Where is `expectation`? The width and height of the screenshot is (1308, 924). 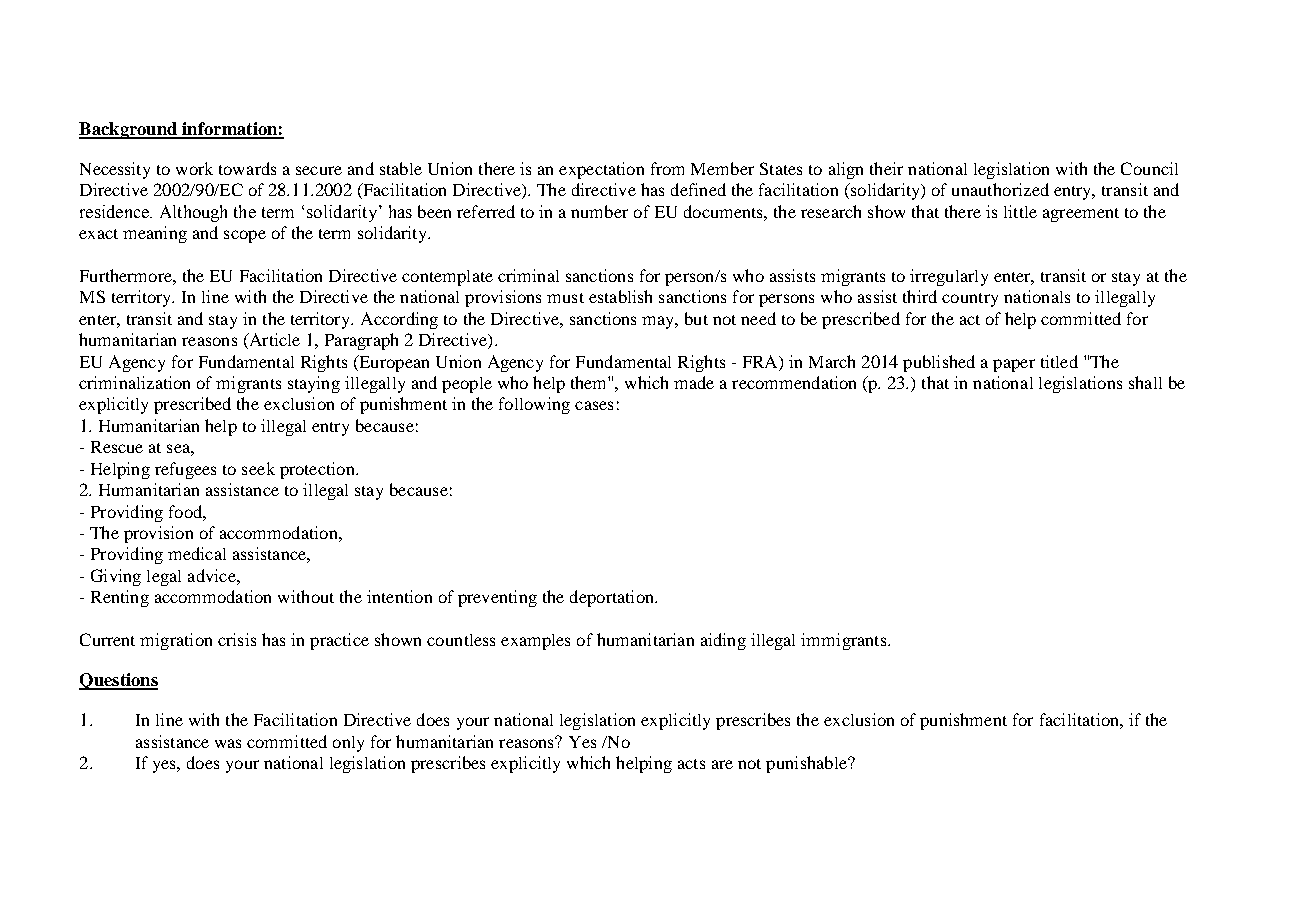
expectation is located at coordinates (601, 170).
